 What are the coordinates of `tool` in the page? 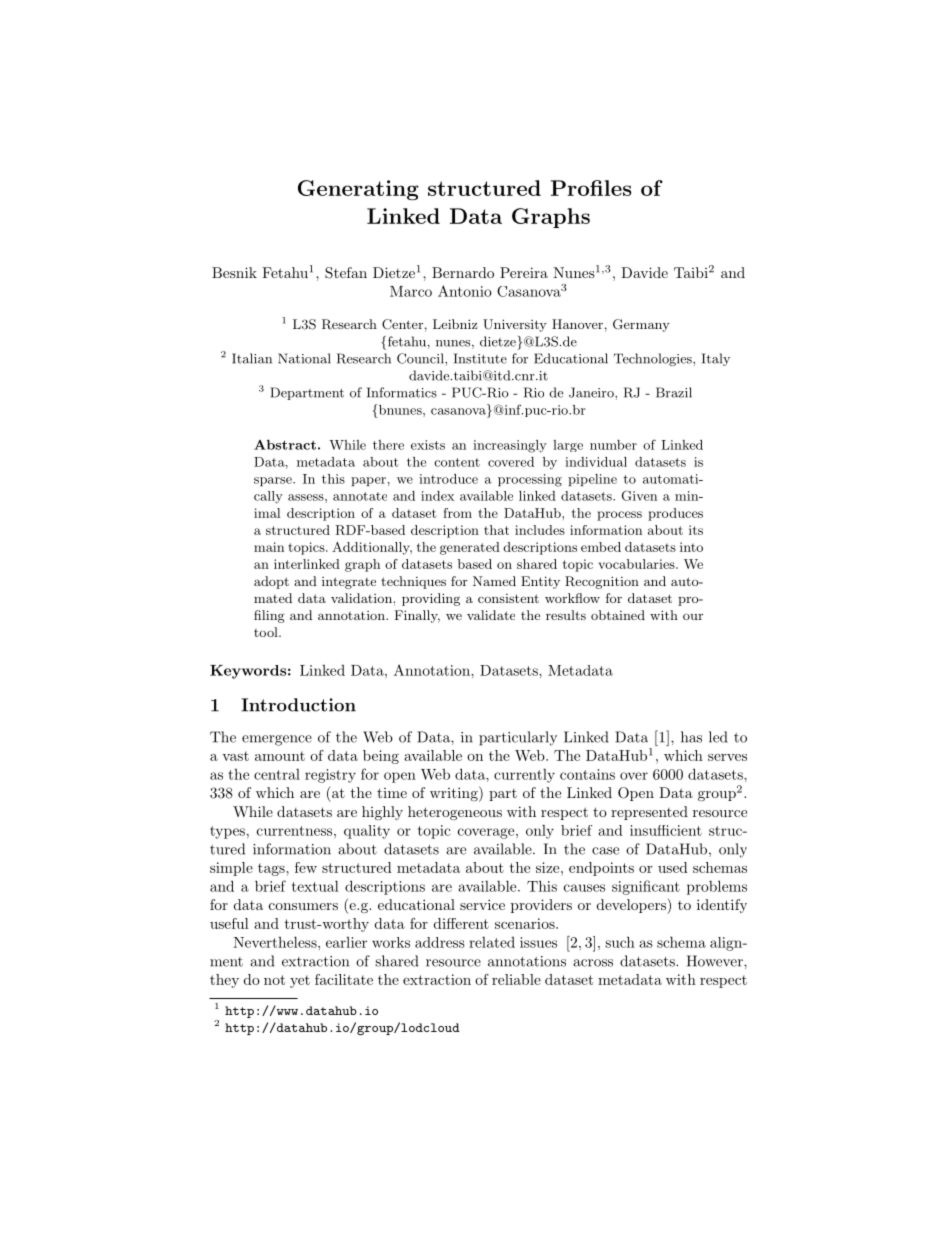 It's located at (267, 632).
